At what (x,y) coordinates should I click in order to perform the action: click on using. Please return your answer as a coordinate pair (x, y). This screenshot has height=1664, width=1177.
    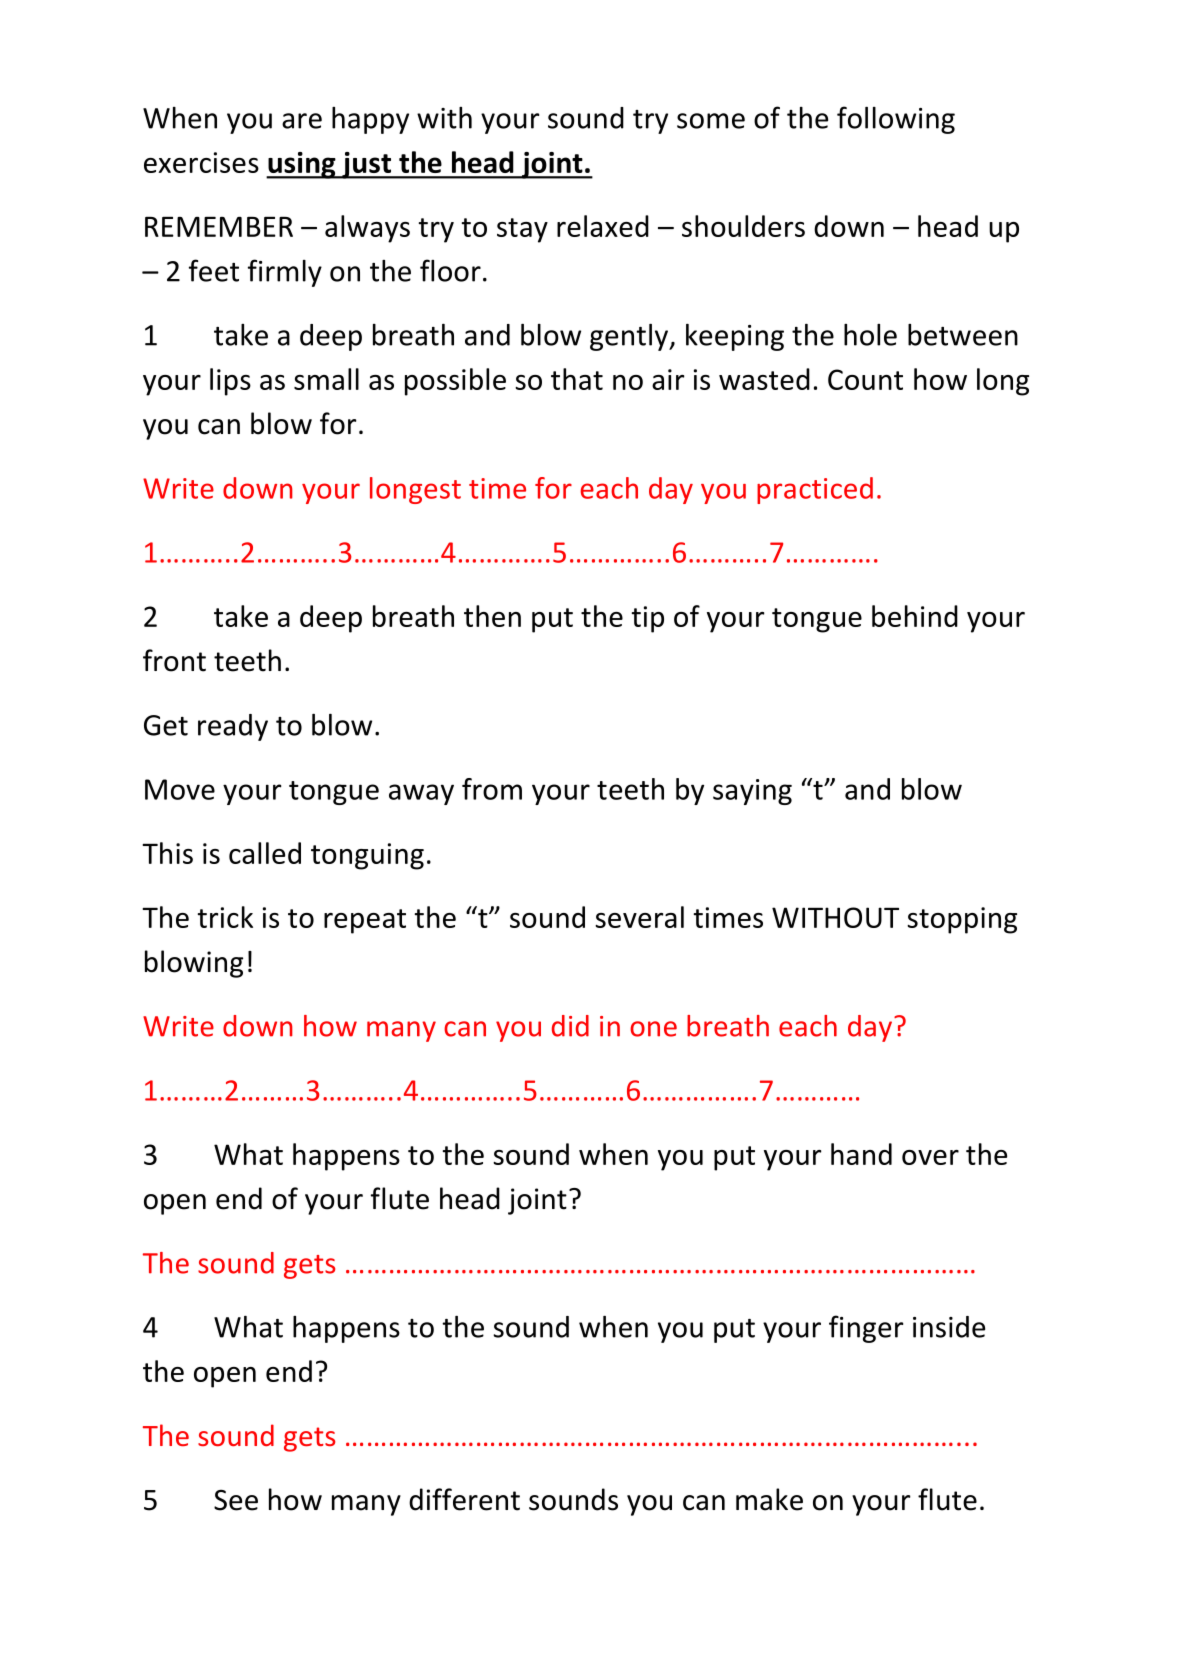
    Looking at the image, I should click on (302, 165).
